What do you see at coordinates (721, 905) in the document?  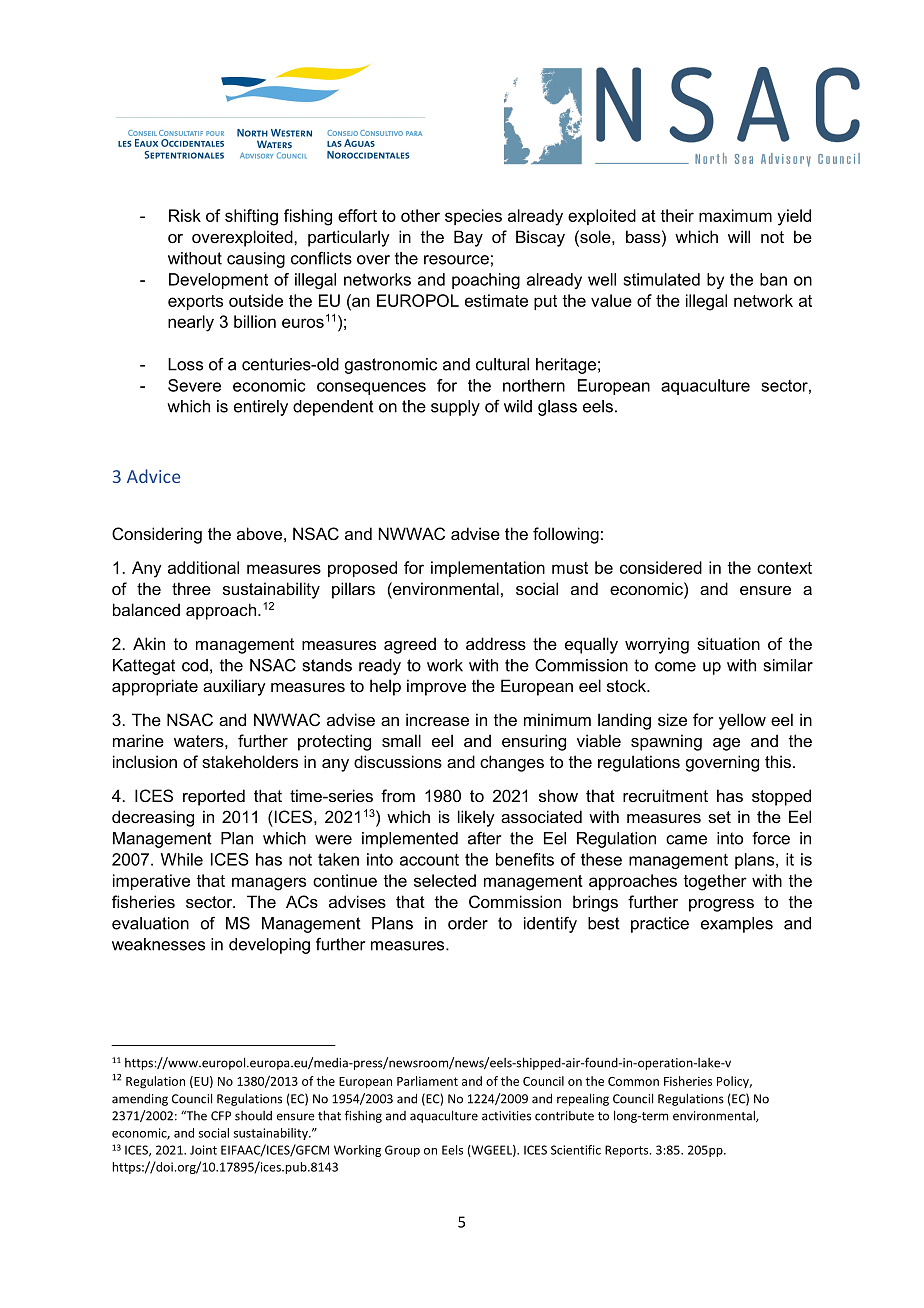 I see `progress` at bounding box center [721, 905].
